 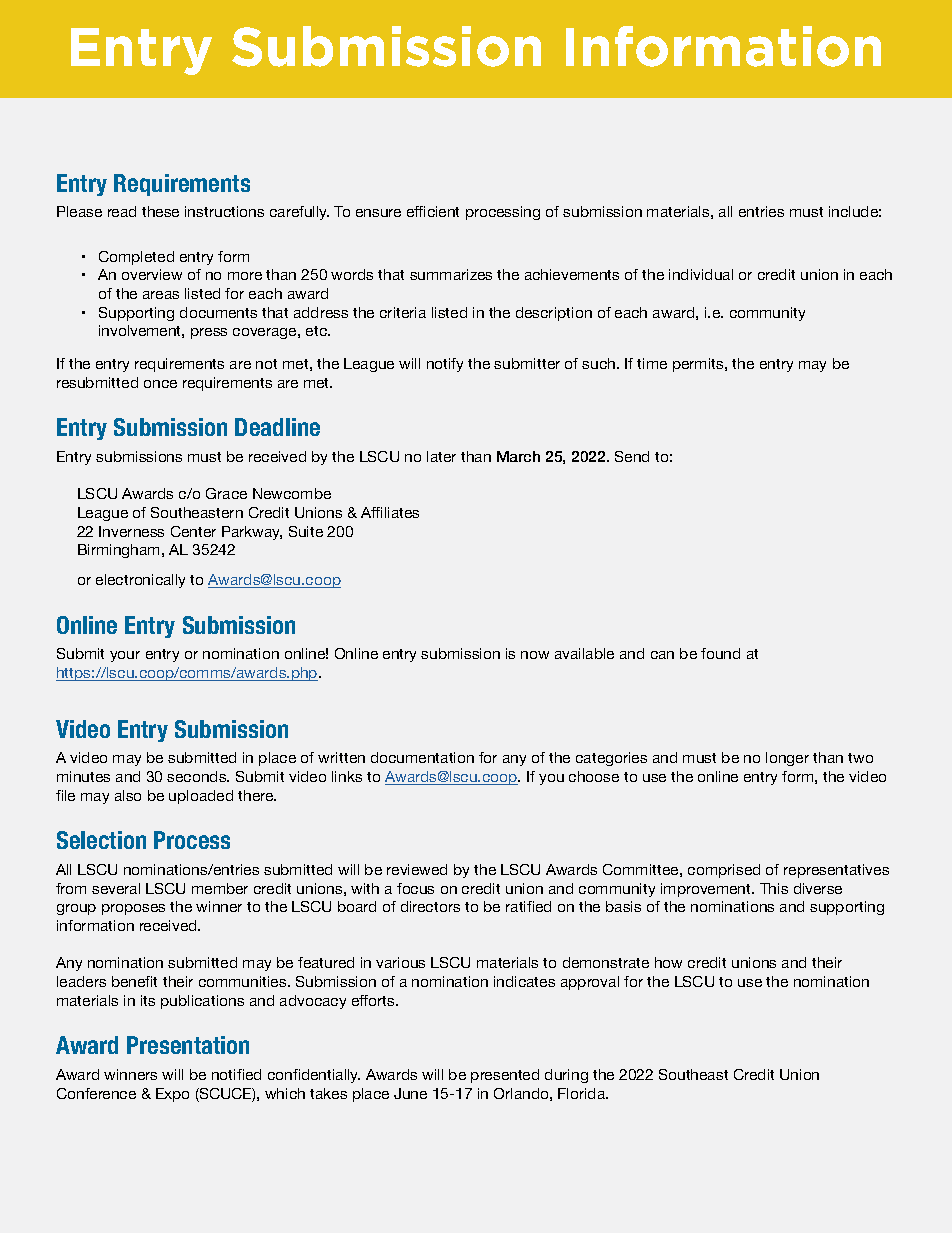 What do you see at coordinates (136, 258) in the screenshot?
I see `Completed` at bounding box center [136, 258].
